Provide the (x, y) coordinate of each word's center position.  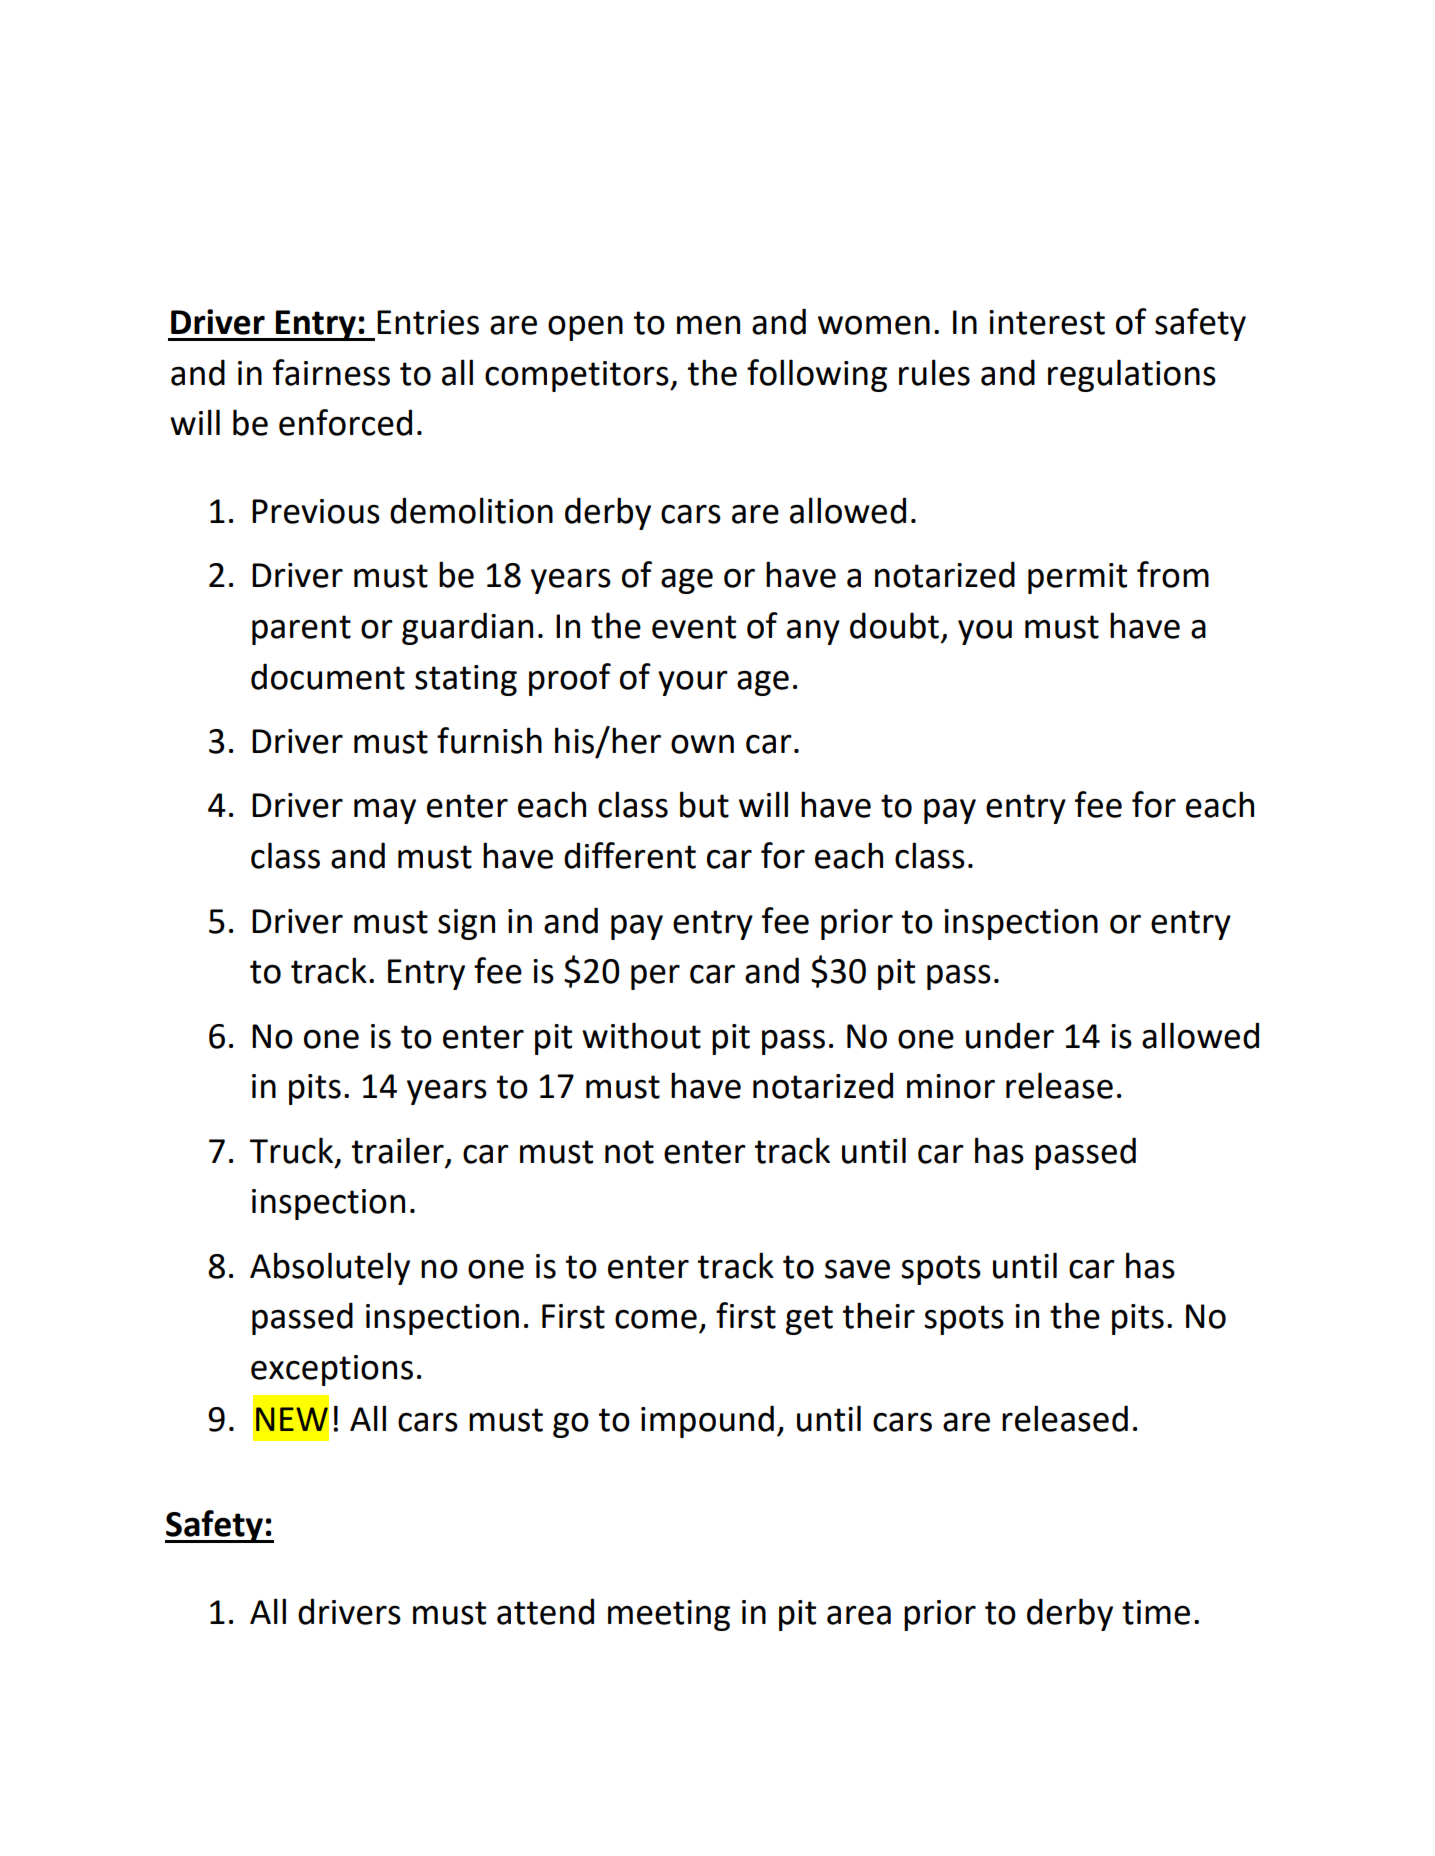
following (817, 375)
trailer (398, 1150)
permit (1077, 578)
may (385, 811)
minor (951, 1086)
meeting (669, 1615)
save (857, 1269)
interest (1047, 322)
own (702, 744)
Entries (428, 322)
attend (545, 1611)
